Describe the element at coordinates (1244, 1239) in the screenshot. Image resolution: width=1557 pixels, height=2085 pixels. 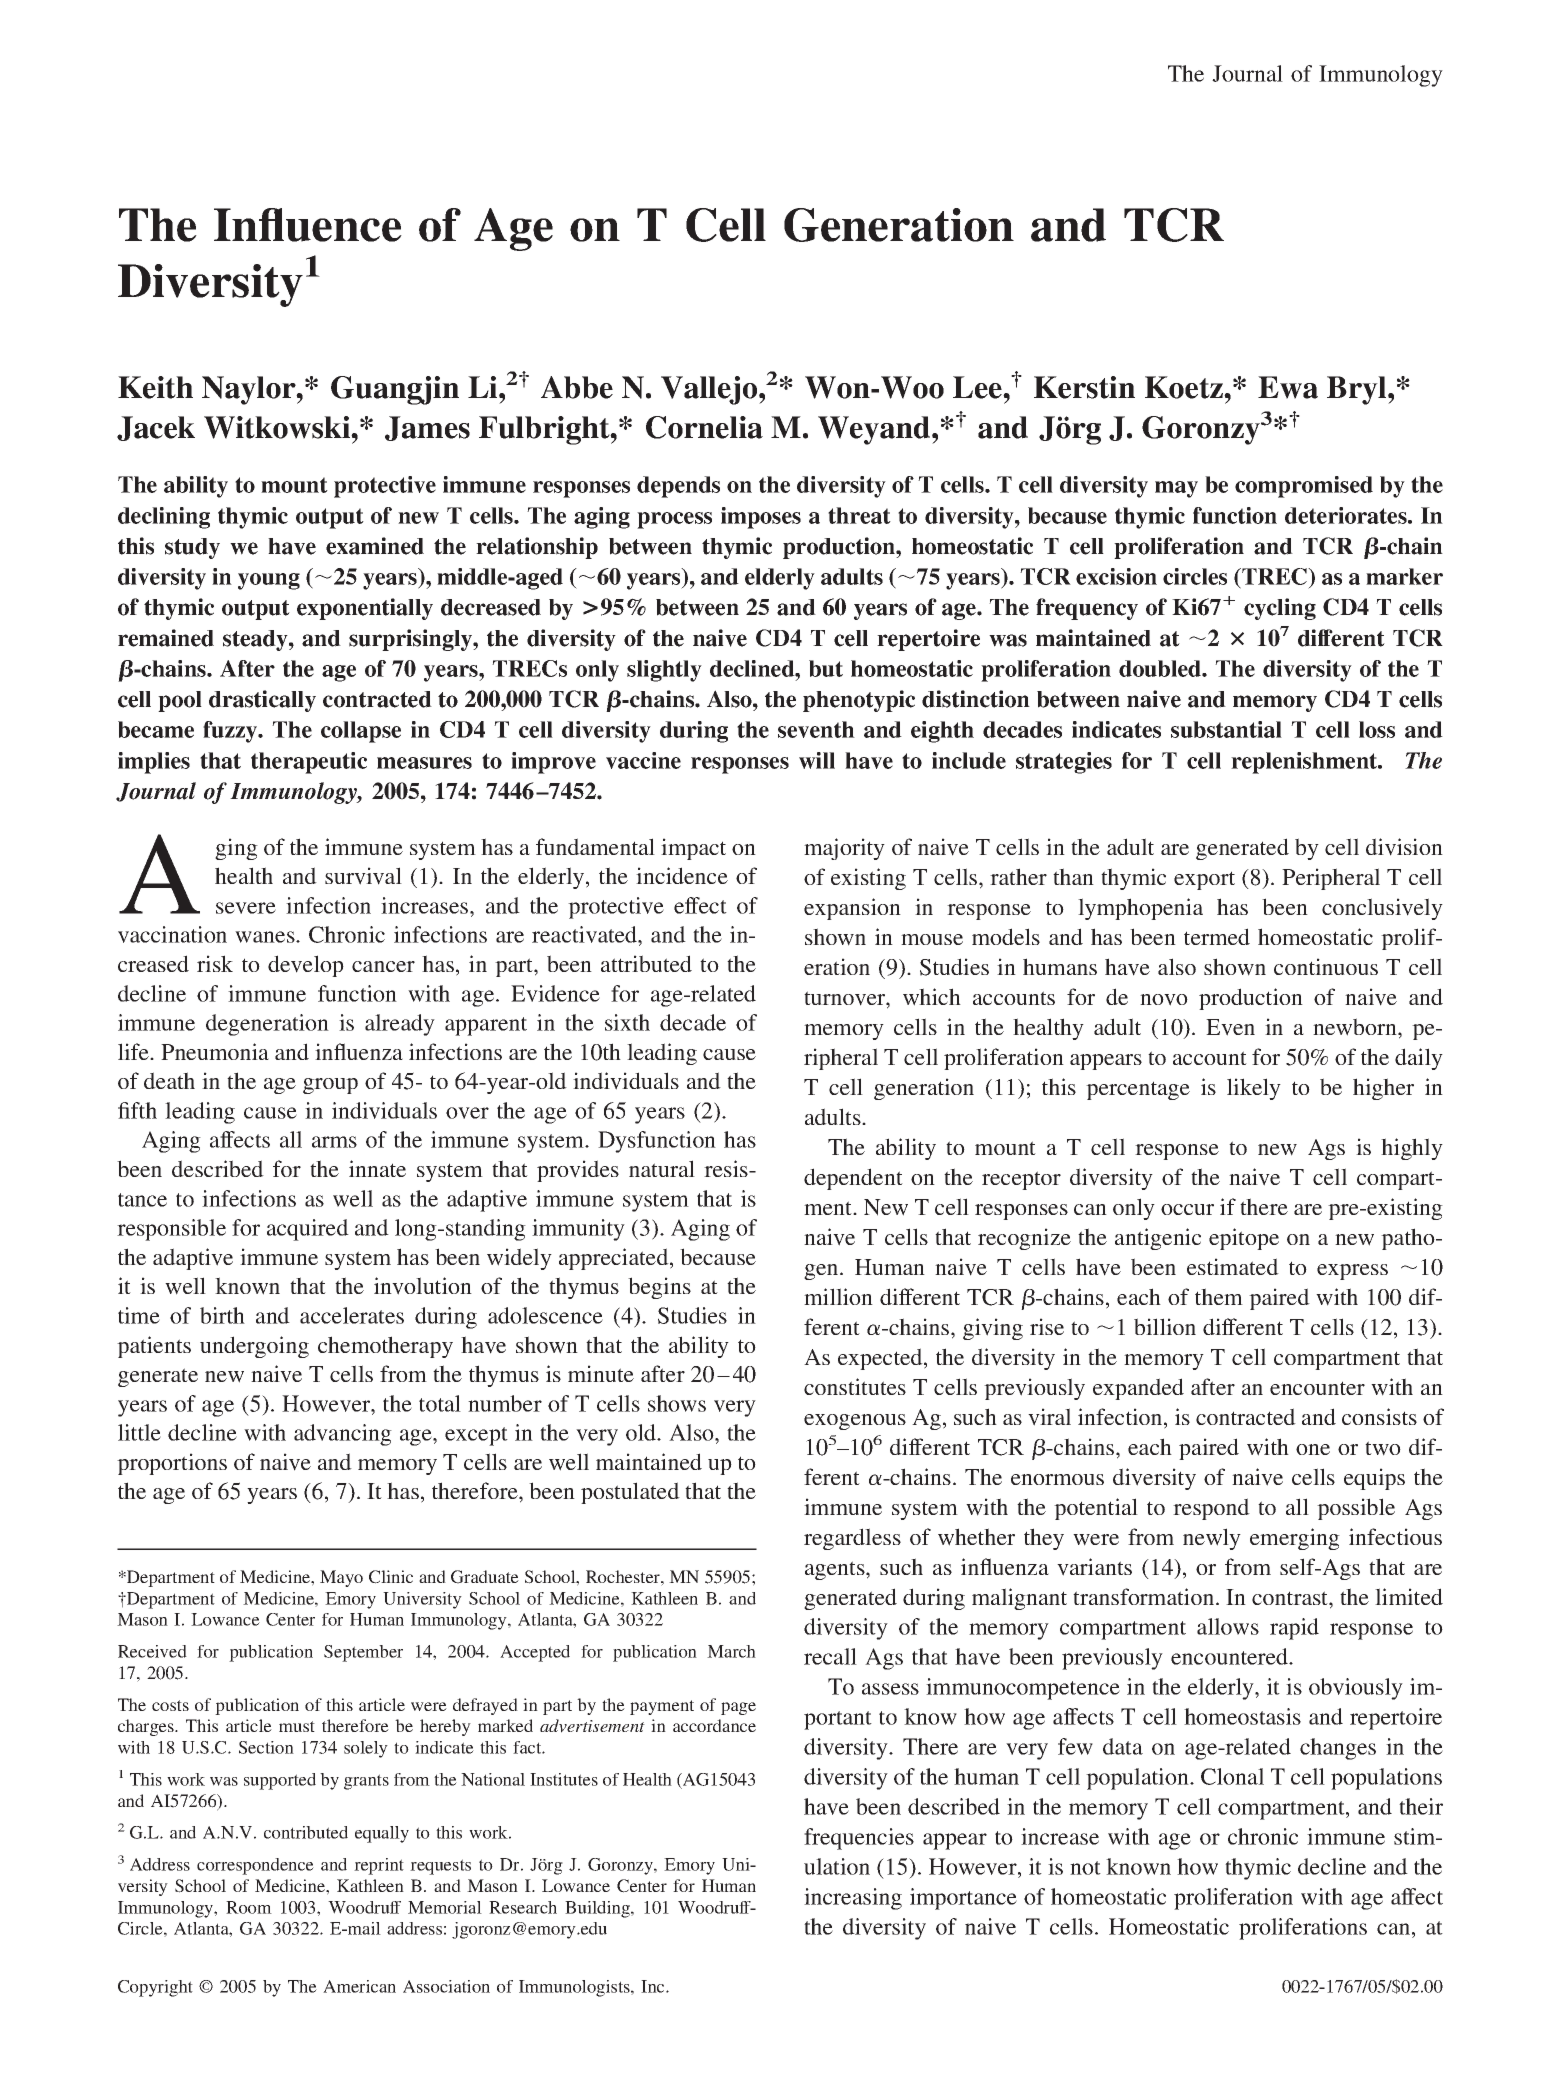
I see `epitope` at that location.
